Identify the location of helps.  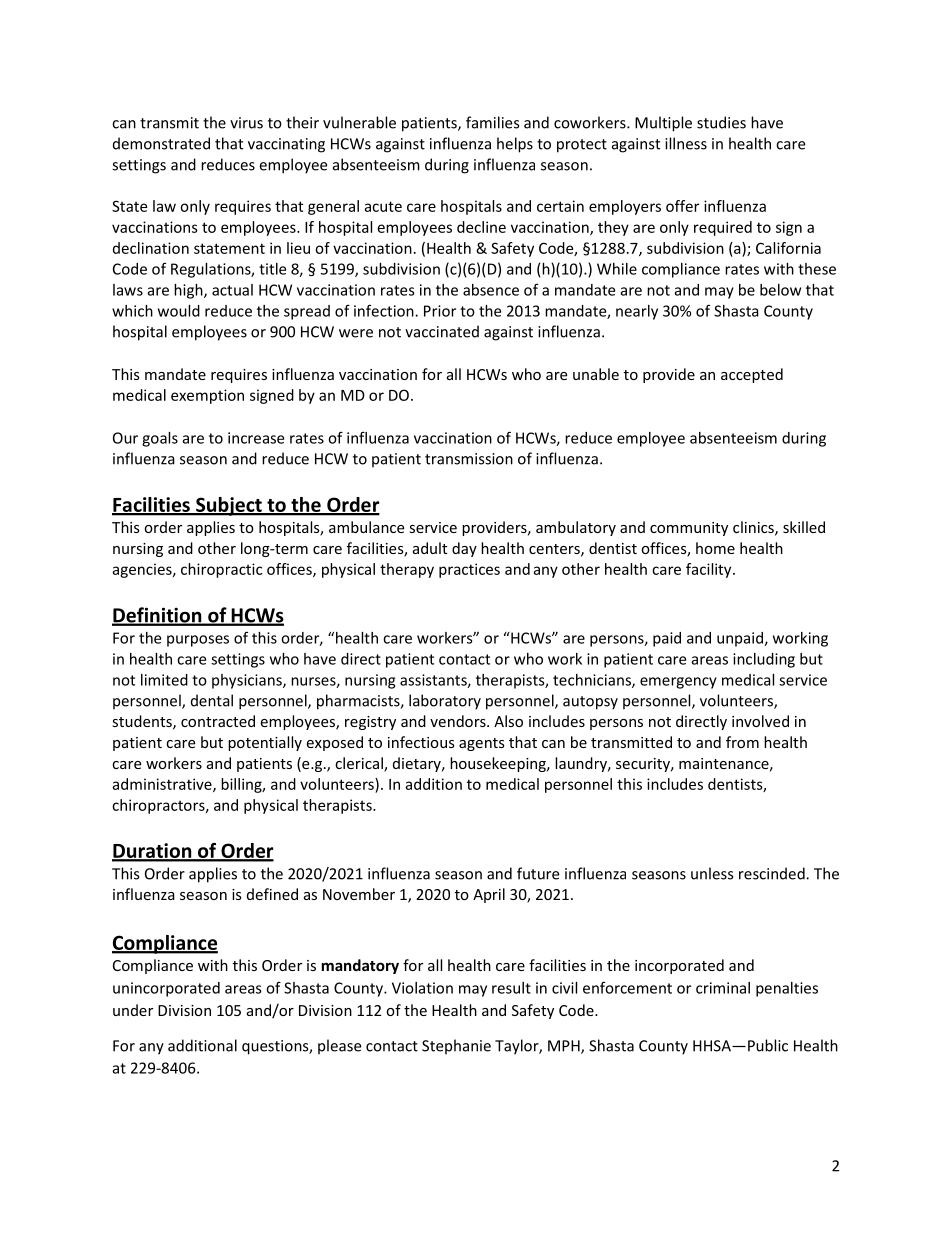
(515, 145).
